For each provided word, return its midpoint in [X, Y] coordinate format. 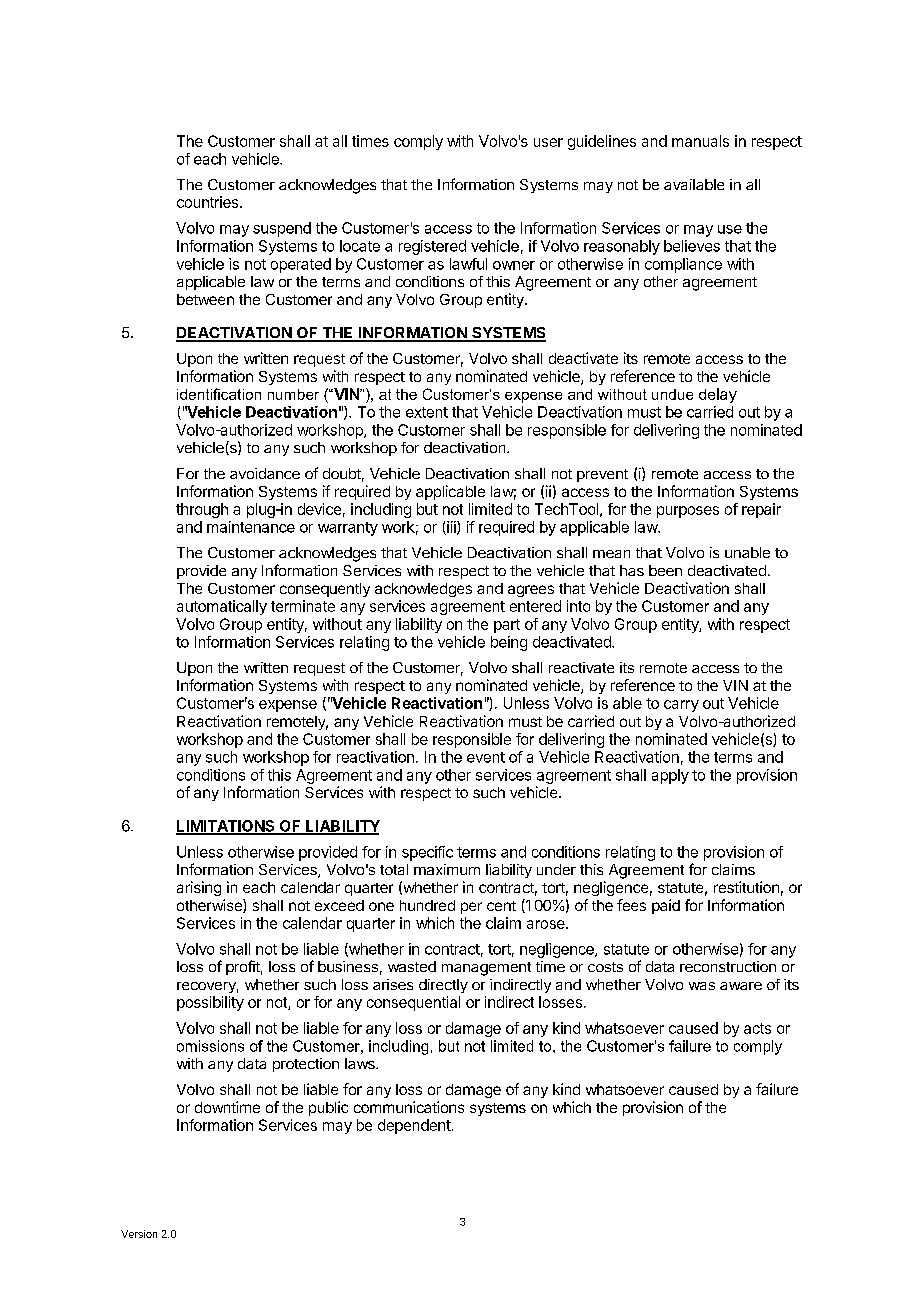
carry [681, 706]
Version [139, 1234]
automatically [222, 607]
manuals [700, 141]
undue [672, 394]
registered [432, 247]
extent [427, 412]
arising [199, 888]
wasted [412, 966]
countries [209, 202]
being [509, 643]
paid [666, 906]
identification [219, 394]
